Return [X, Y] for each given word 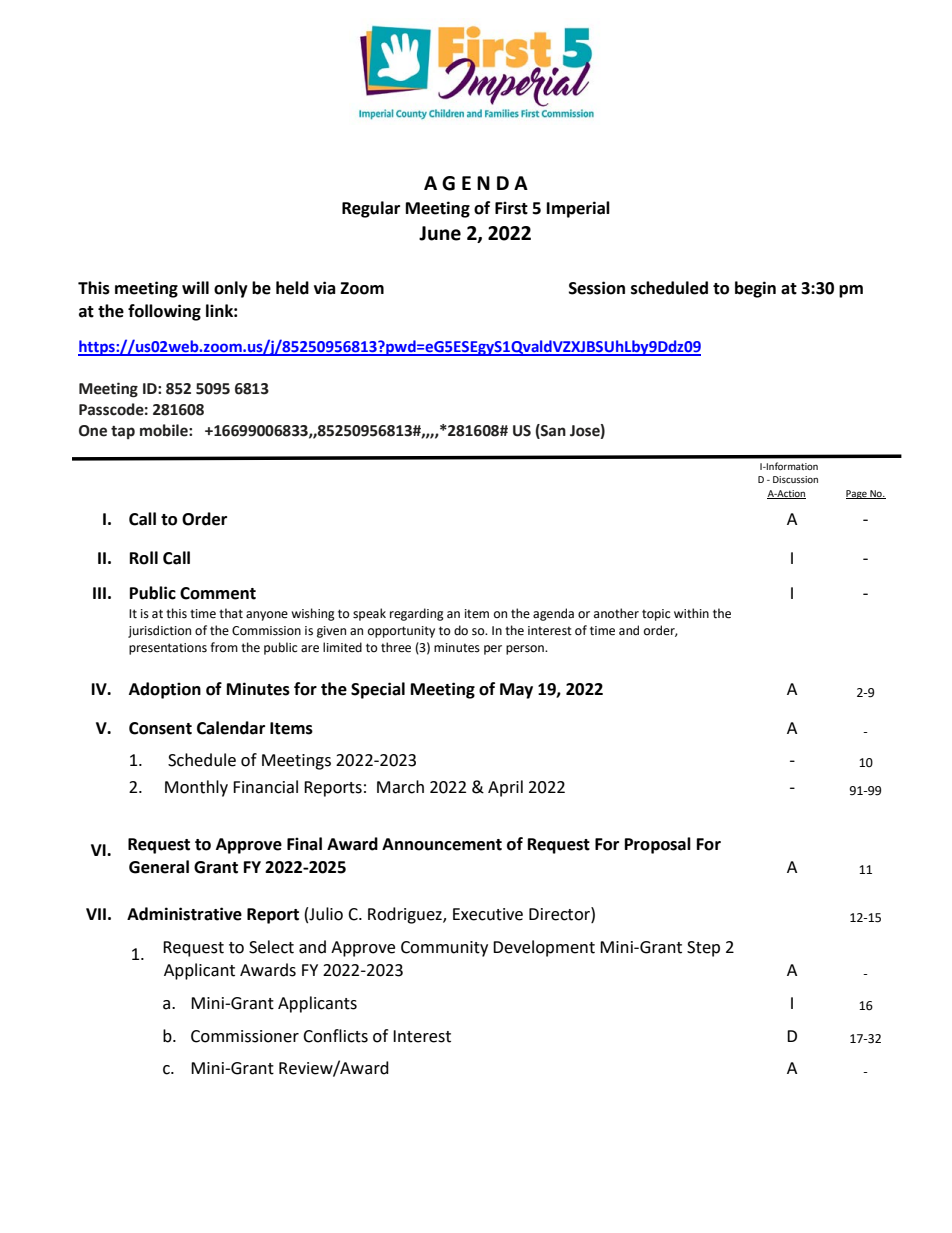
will [195, 287]
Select [271, 947]
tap [123, 432]
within [691, 613]
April [505, 788]
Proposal [658, 845]
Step [703, 949]
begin [755, 289]
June [440, 233]
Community [444, 949]
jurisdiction [159, 631]
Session [597, 288]
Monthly [196, 788]
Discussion [795, 479]
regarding [417, 614]
